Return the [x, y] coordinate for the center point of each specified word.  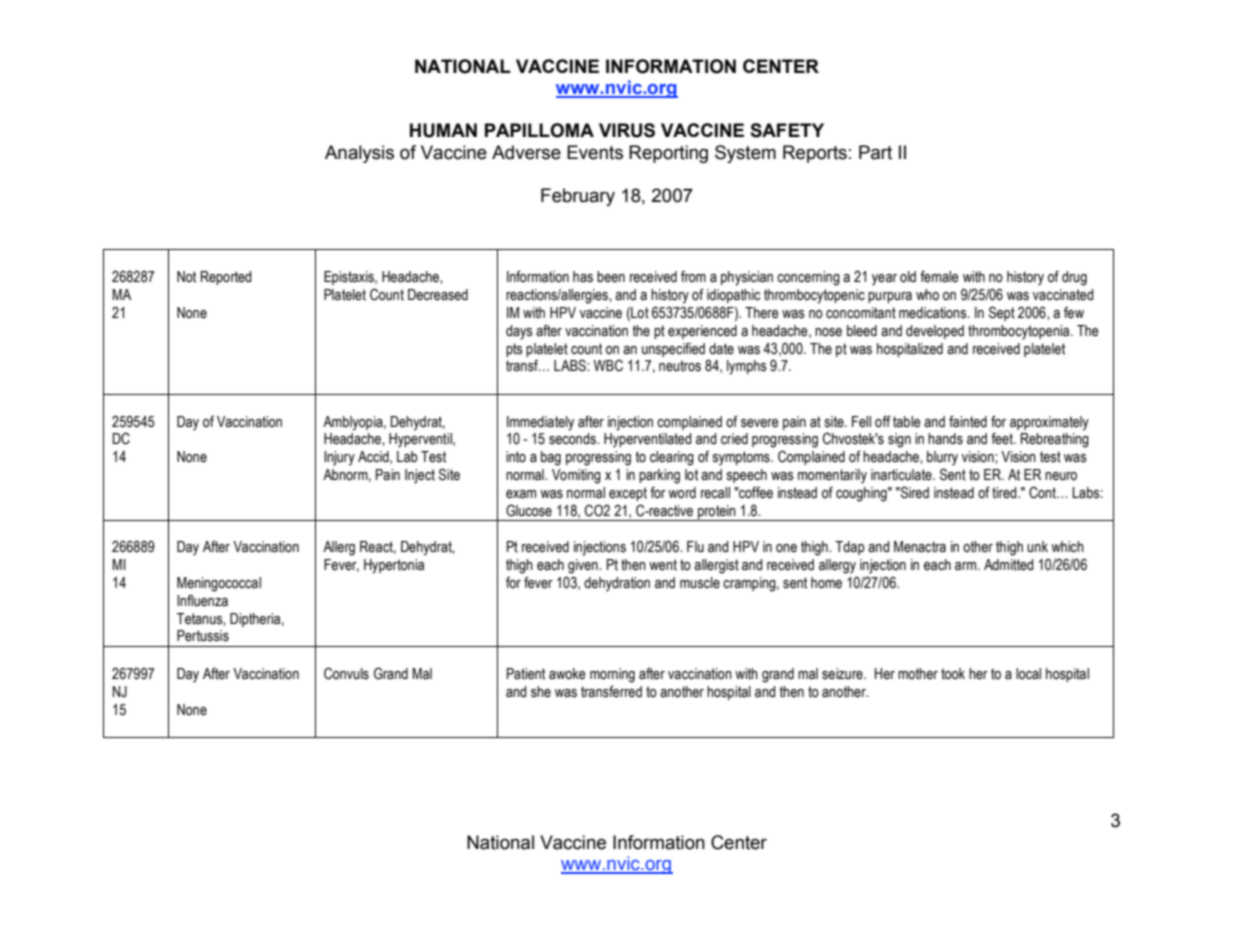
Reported [226, 278]
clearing [672, 458]
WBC [608, 365]
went [663, 565]
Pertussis [203, 636]
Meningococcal [219, 584]
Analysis [359, 154]
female [939, 276]
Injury [339, 458]
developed [935, 332]
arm [967, 566]
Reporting [668, 154]
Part [875, 152]
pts [514, 350]
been [611, 277]
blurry [942, 458]
